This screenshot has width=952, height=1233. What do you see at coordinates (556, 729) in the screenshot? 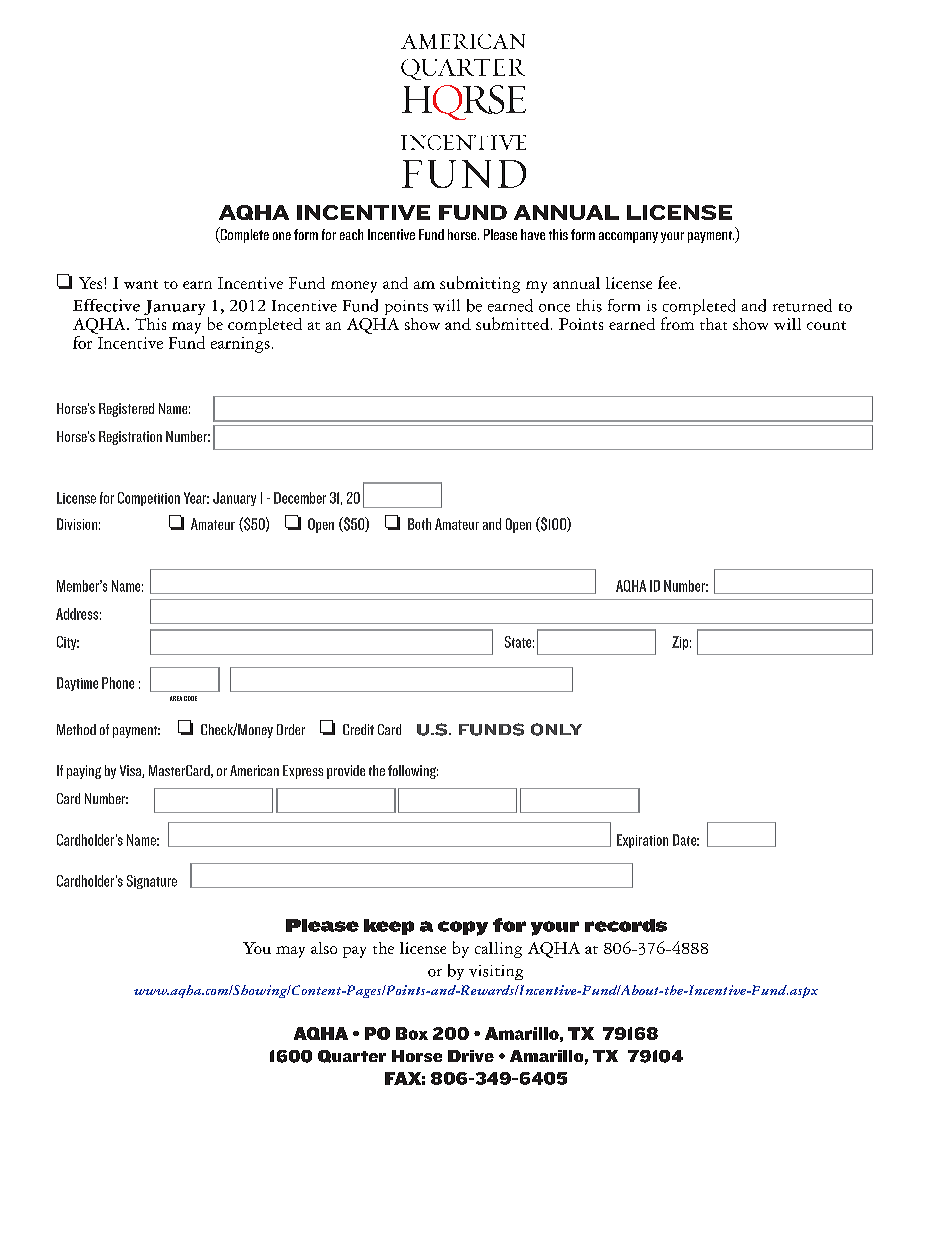
I see `ONLY` at bounding box center [556, 729].
